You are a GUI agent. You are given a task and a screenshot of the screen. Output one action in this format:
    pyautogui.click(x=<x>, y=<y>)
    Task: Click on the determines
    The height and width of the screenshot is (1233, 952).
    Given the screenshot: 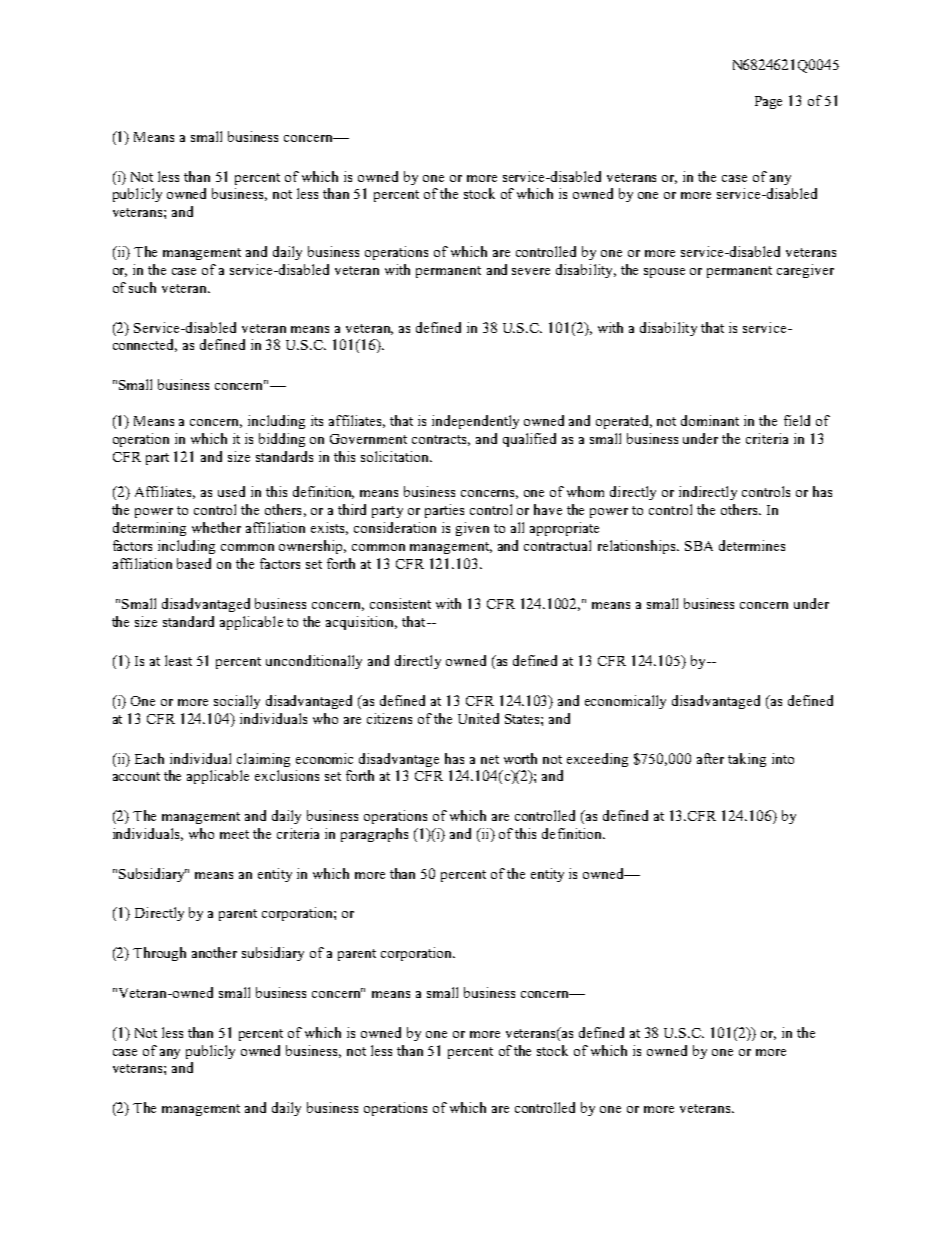 What is the action you would take?
    pyautogui.click(x=752, y=545)
